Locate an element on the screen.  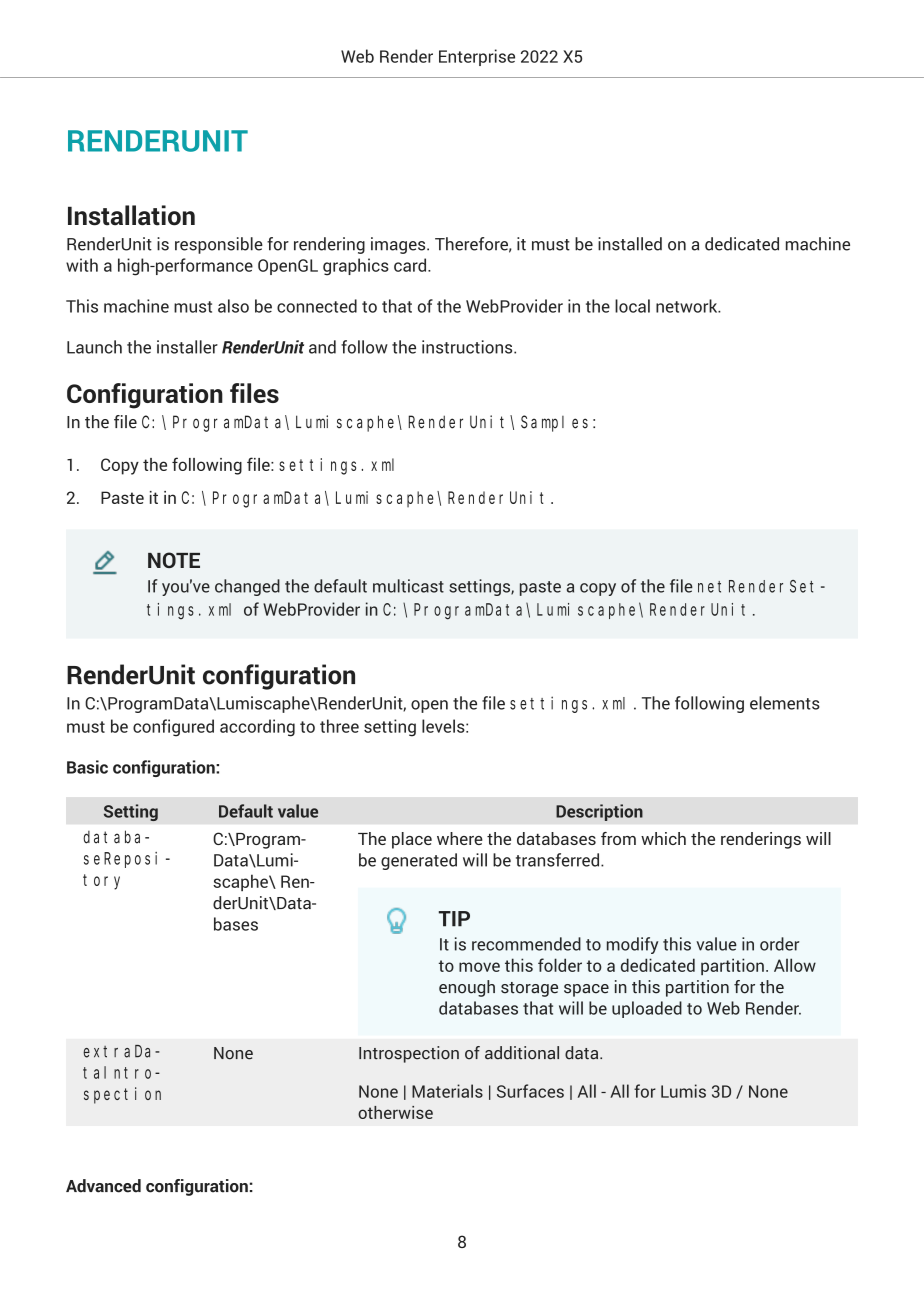
installed is located at coordinates (630, 244).
